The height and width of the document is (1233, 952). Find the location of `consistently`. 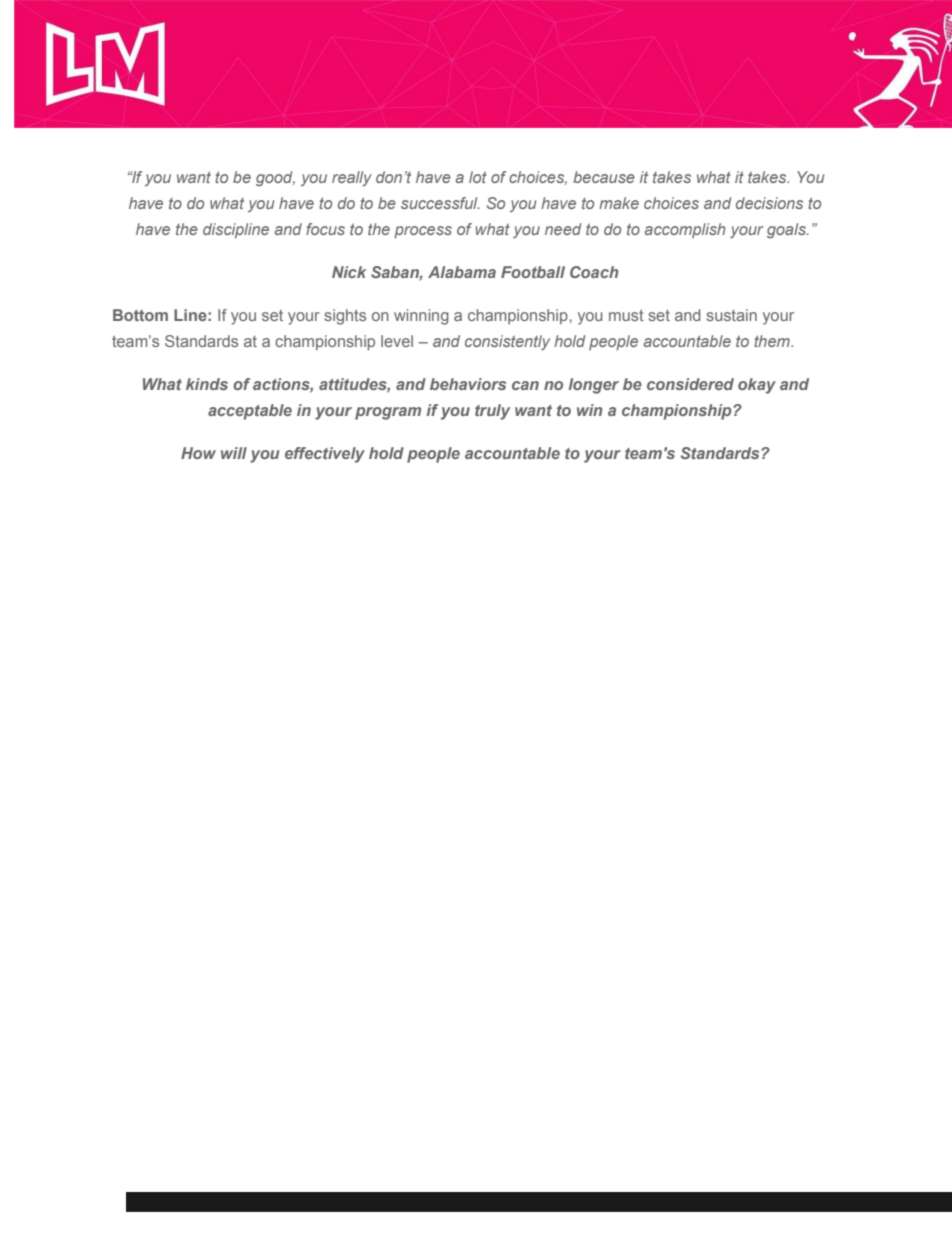

consistently is located at coordinates (507, 342).
